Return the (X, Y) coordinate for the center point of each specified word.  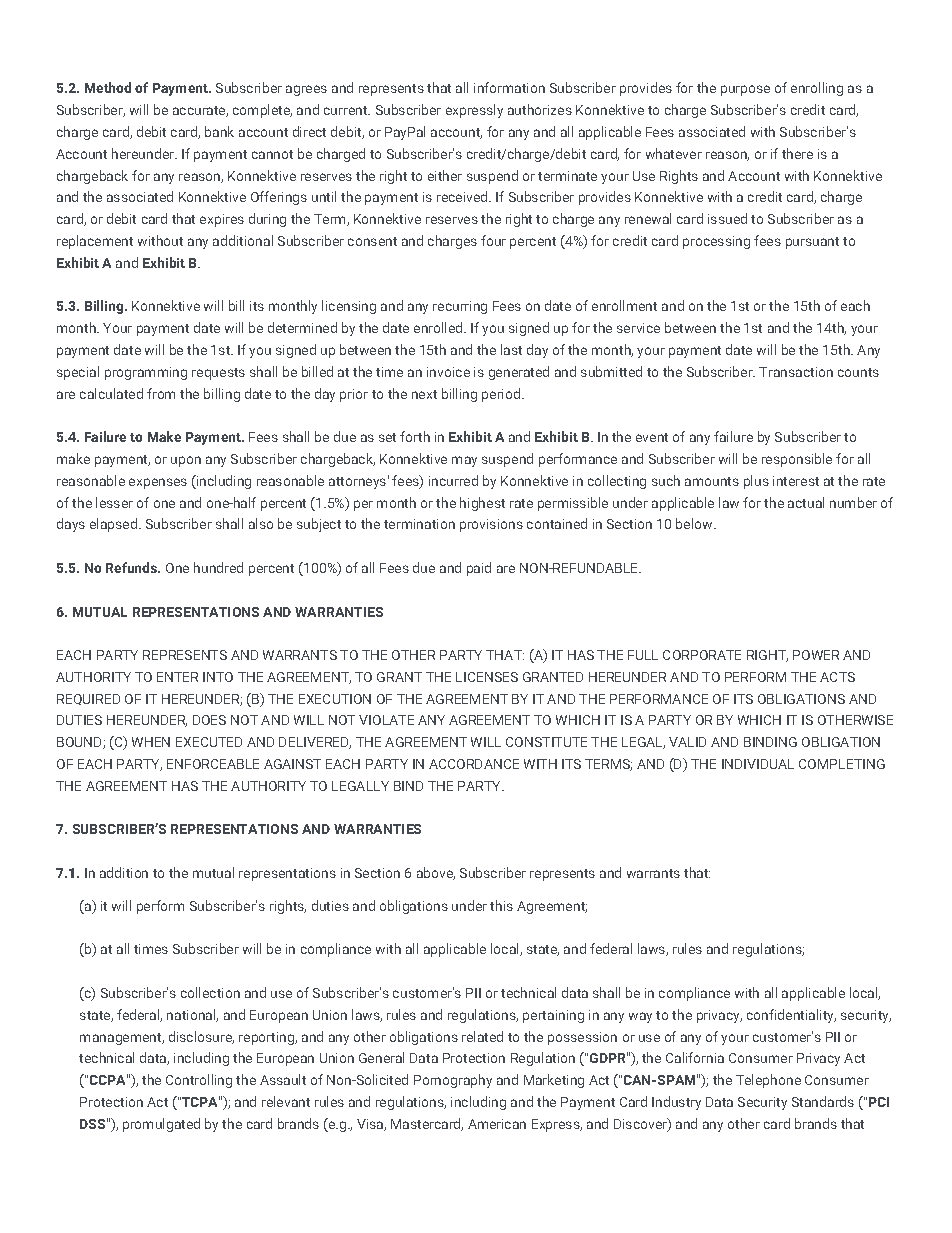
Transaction (796, 372)
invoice (448, 372)
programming (146, 373)
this (501, 905)
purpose (745, 90)
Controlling (199, 1081)
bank (219, 131)
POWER (816, 655)
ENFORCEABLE (213, 764)
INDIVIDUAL (758, 764)
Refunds (132, 567)
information (509, 87)
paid (479, 569)
